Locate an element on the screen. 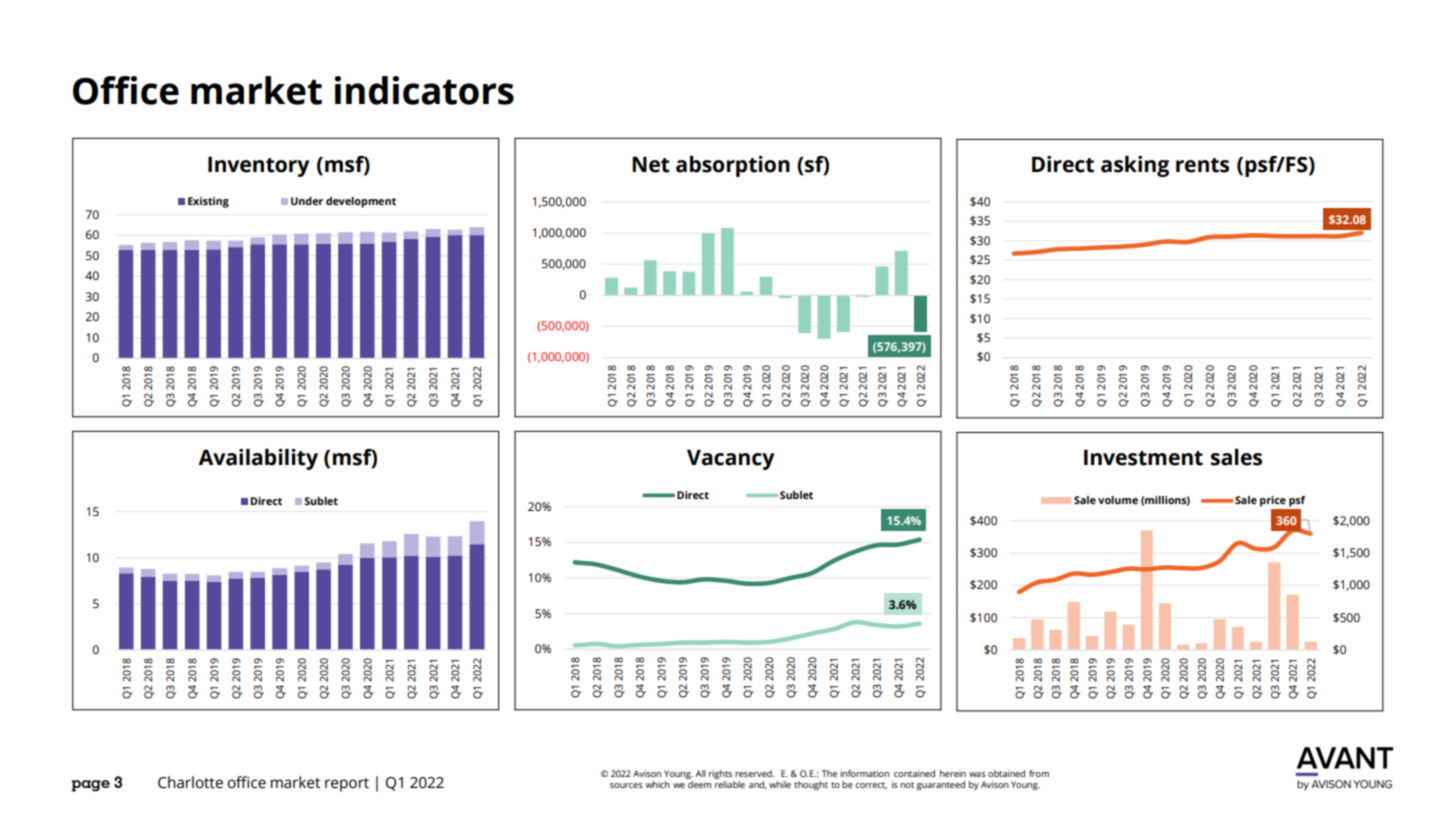 Image resolution: width=1456 pixels, height=819 pixels. Net is located at coordinates (651, 164).
